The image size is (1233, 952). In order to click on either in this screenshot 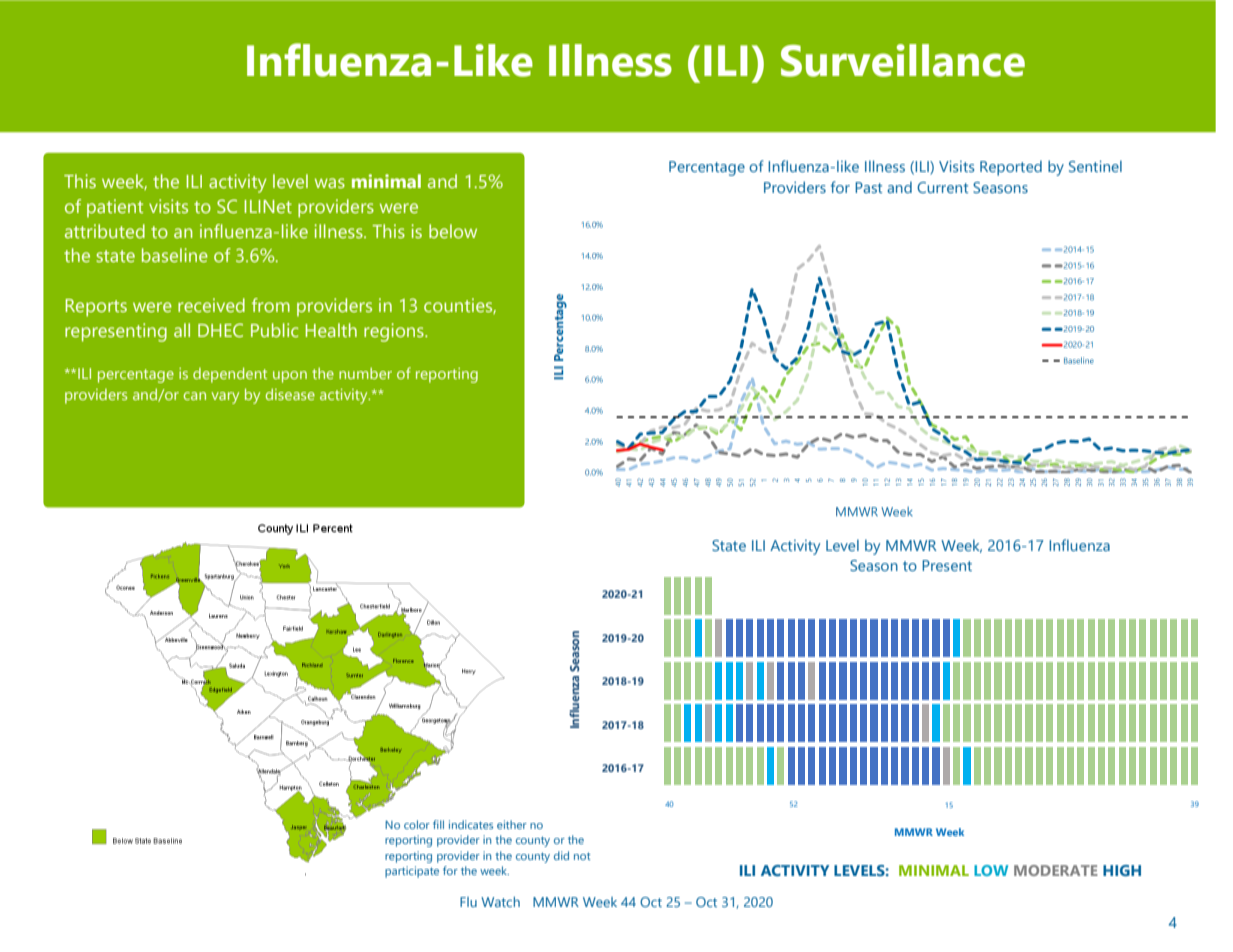, I will do `click(512, 824)`.
